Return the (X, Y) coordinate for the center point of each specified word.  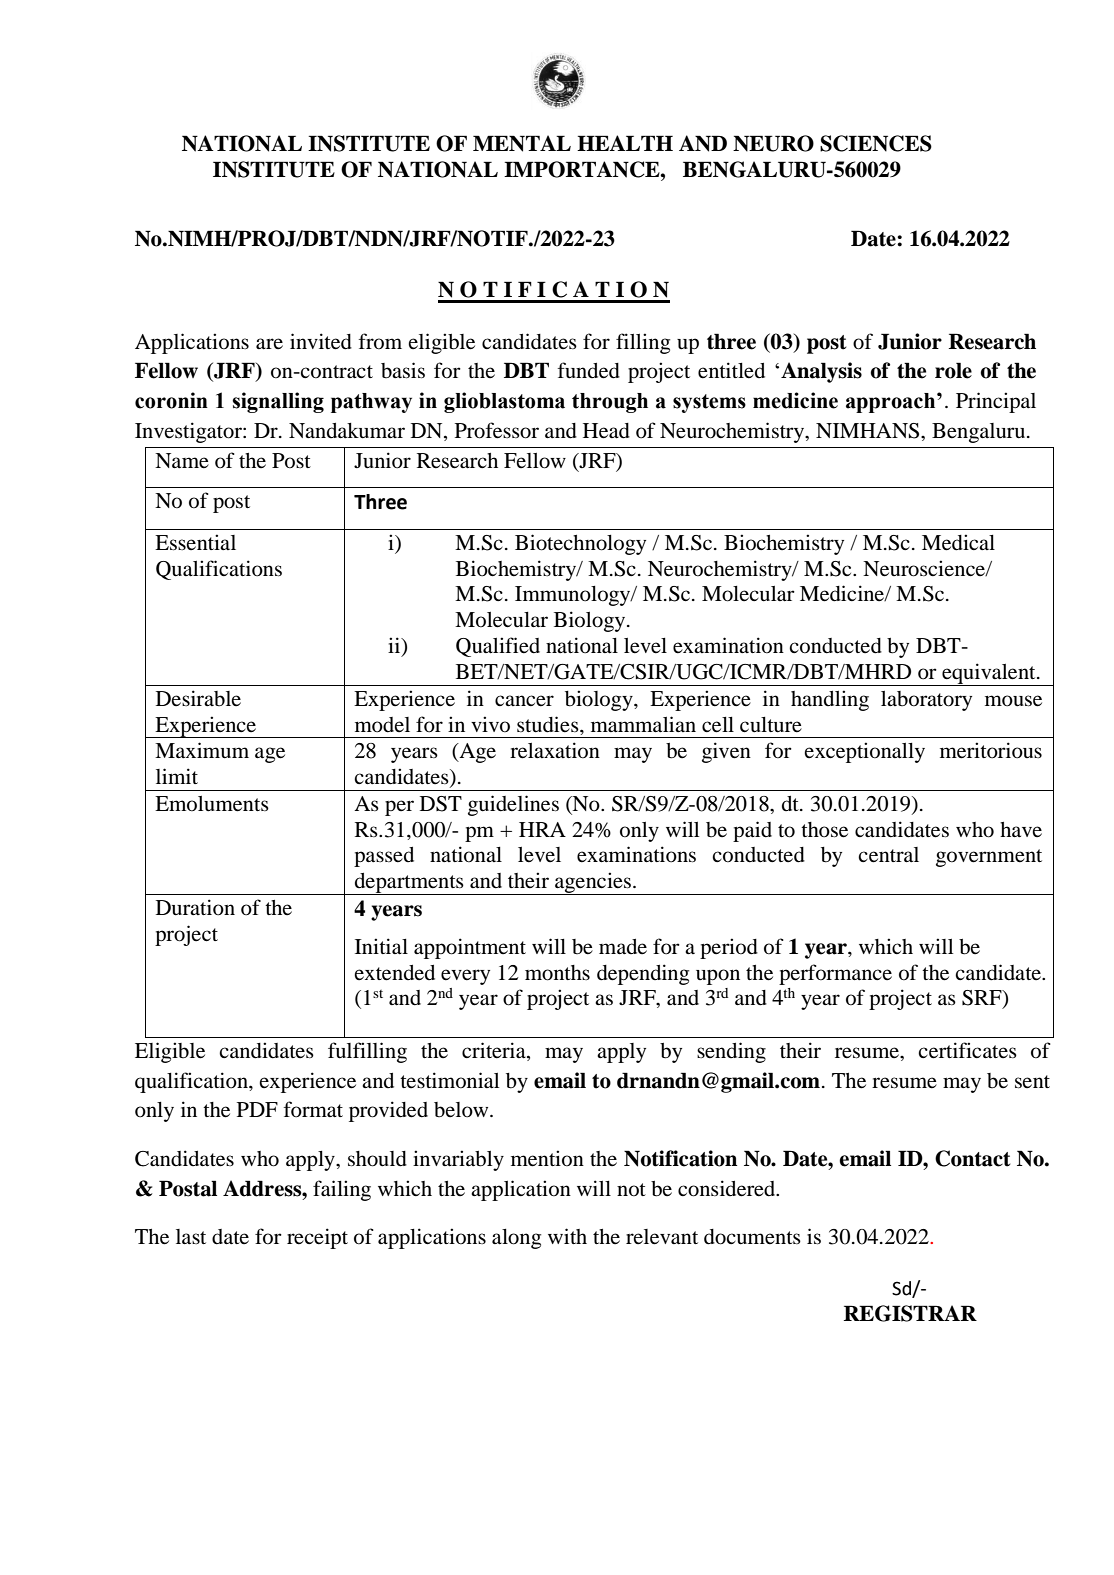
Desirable (198, 698)
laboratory (926, 701)
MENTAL (522, 143)
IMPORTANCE (583, 169)
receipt (317, 1238)
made (623, 946)
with (567, 1236)
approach (892, 403)
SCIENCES (876, 143)
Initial (381, 946)
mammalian (643, 724)
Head (606, 431)
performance (835, 974)
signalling (278, 402)
